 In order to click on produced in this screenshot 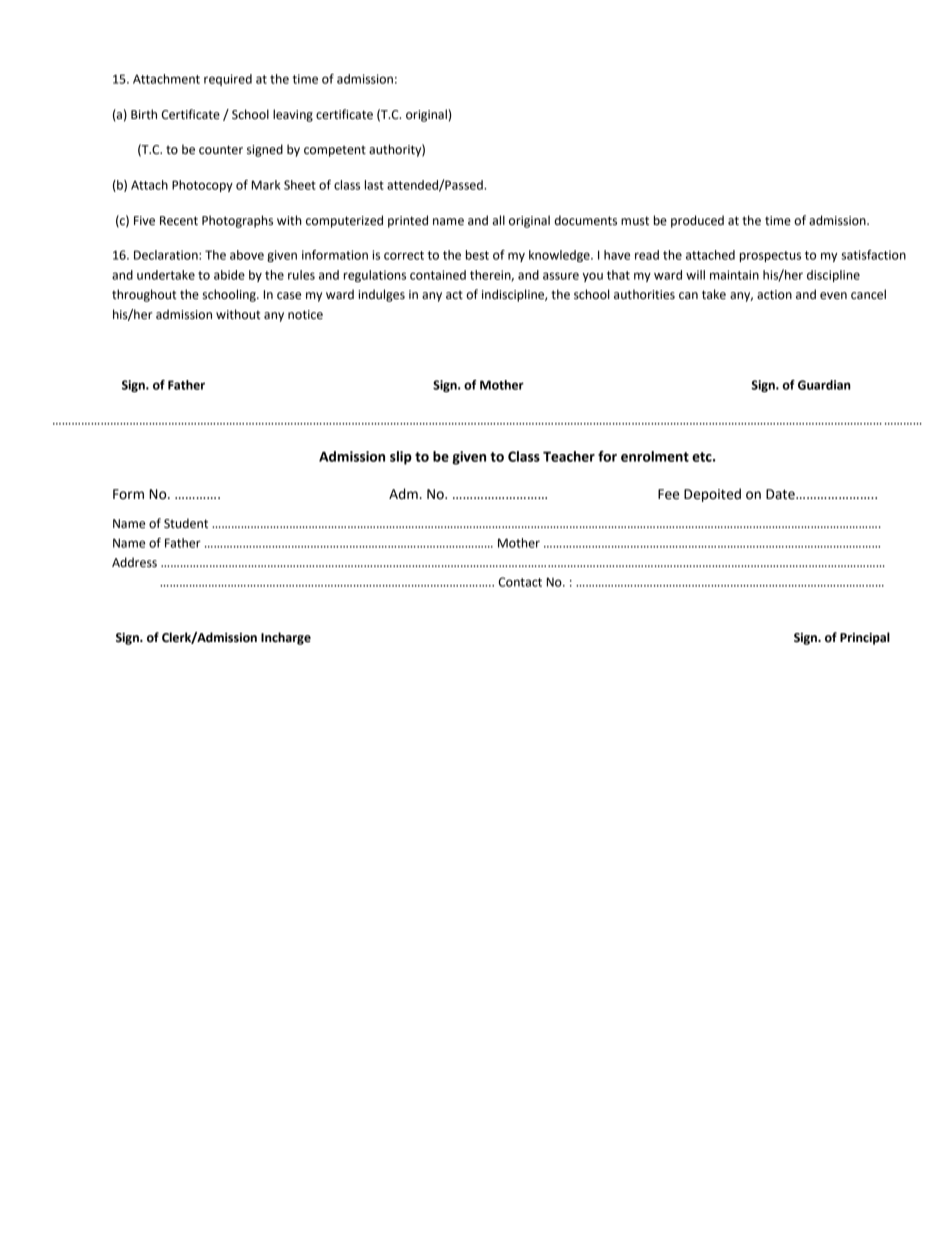, I will do `click(697, 221)`.
